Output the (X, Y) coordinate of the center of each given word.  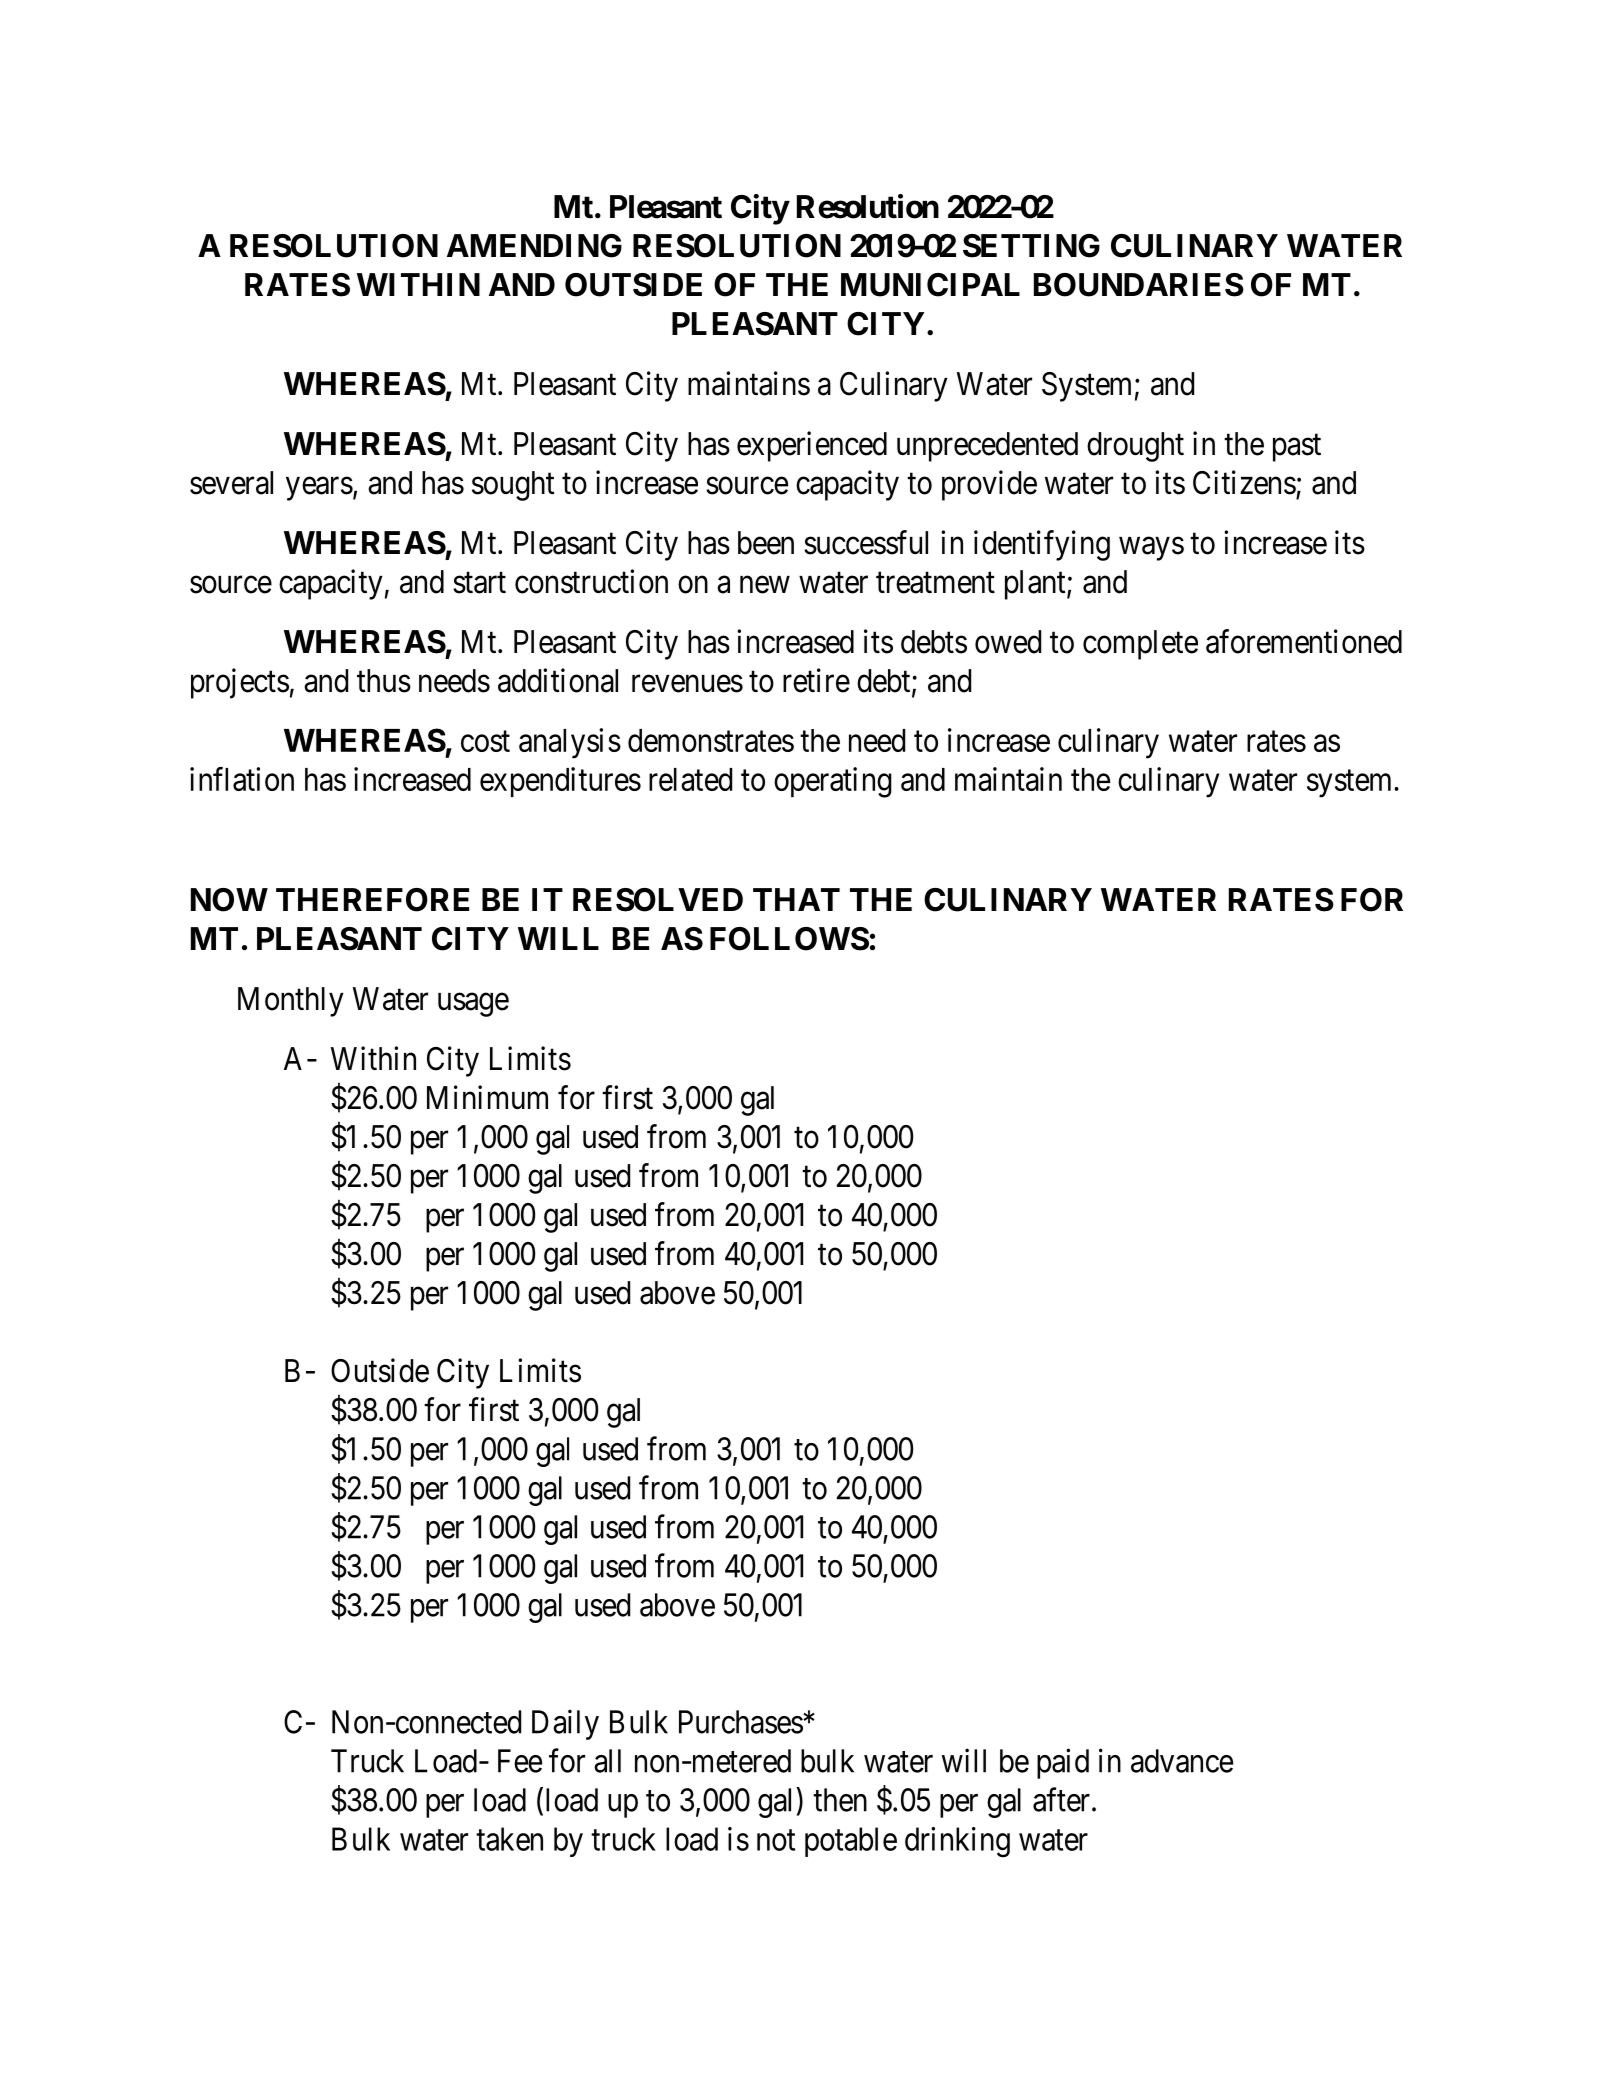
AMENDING (534, 246)
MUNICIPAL (930, 285)
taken (509, 1839)
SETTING (1031, 246)
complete (1140, 645)
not (776, 1840)
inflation (242, 779)
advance (1182, 1761)
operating (833, 782)
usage (473, 1005)
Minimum (487, 1097)
